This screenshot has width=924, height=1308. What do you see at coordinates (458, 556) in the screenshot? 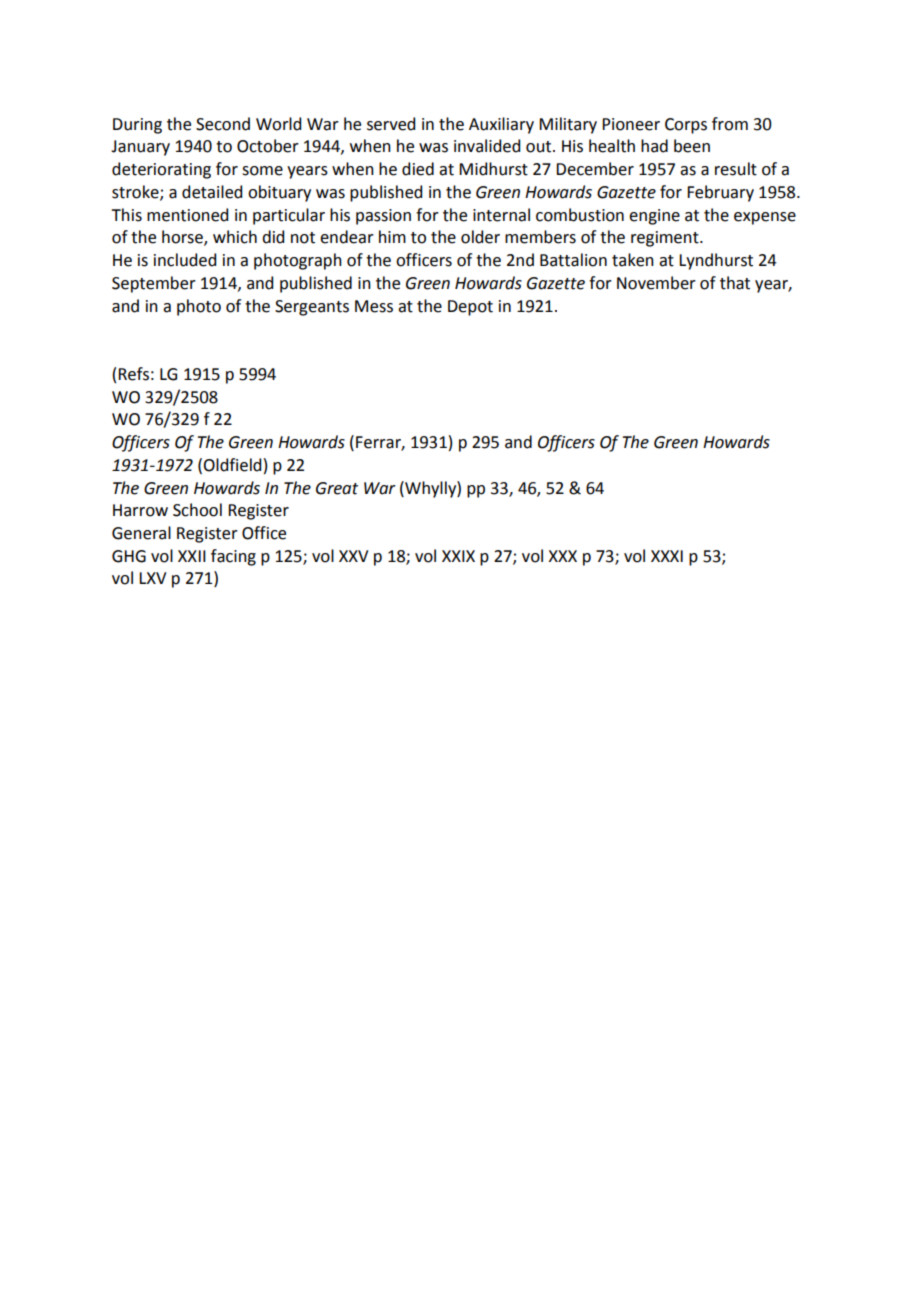
I see `XXIX` at bounding box center [458, 556].
